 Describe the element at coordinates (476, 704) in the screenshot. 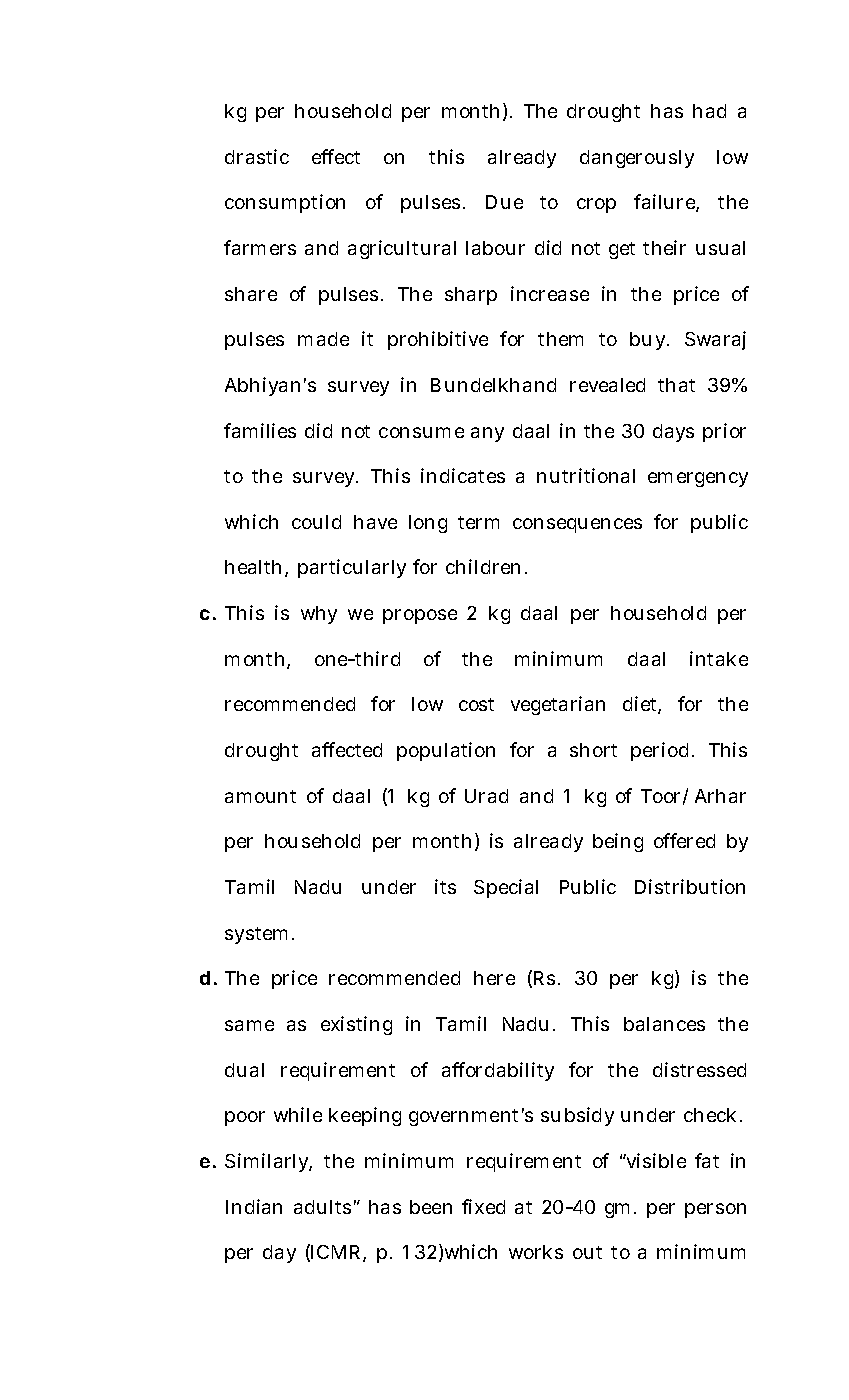

I see `cost` at that location.
